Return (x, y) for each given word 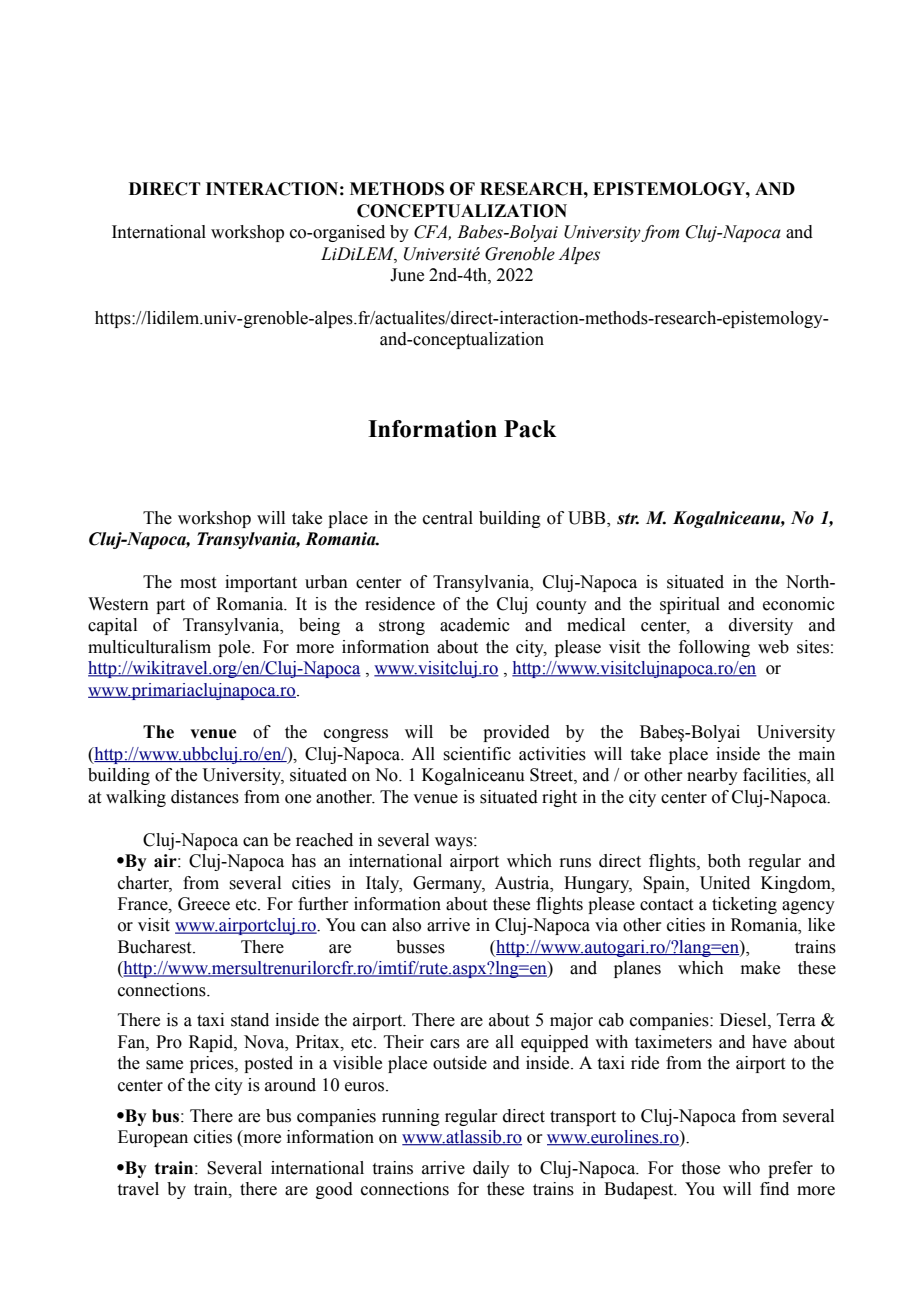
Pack (530, 429)
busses (420, 947)
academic (475, 625)
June (407, 275)
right (559, 798)
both (724, 861)
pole (235, 648)
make (760, 968)
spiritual (690, 605)
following (714, 648)
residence (400, 604)
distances (205, 797)
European (153, 1138)
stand (250, 1020)
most (198, 583)
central (448, 518)
